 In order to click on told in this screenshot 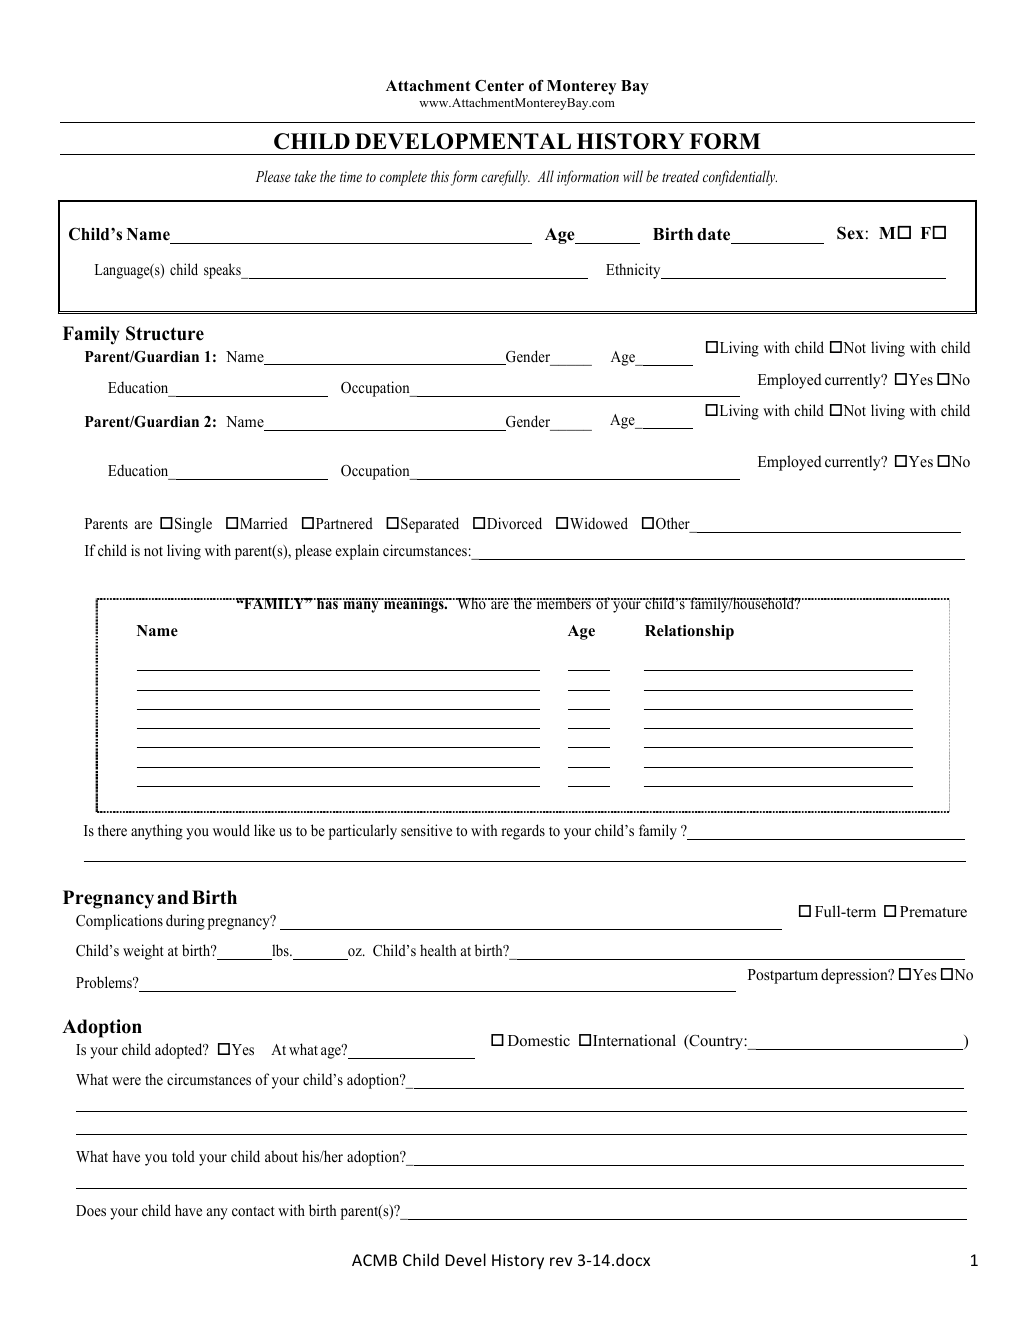, I will do `click(183, 1156)`.
